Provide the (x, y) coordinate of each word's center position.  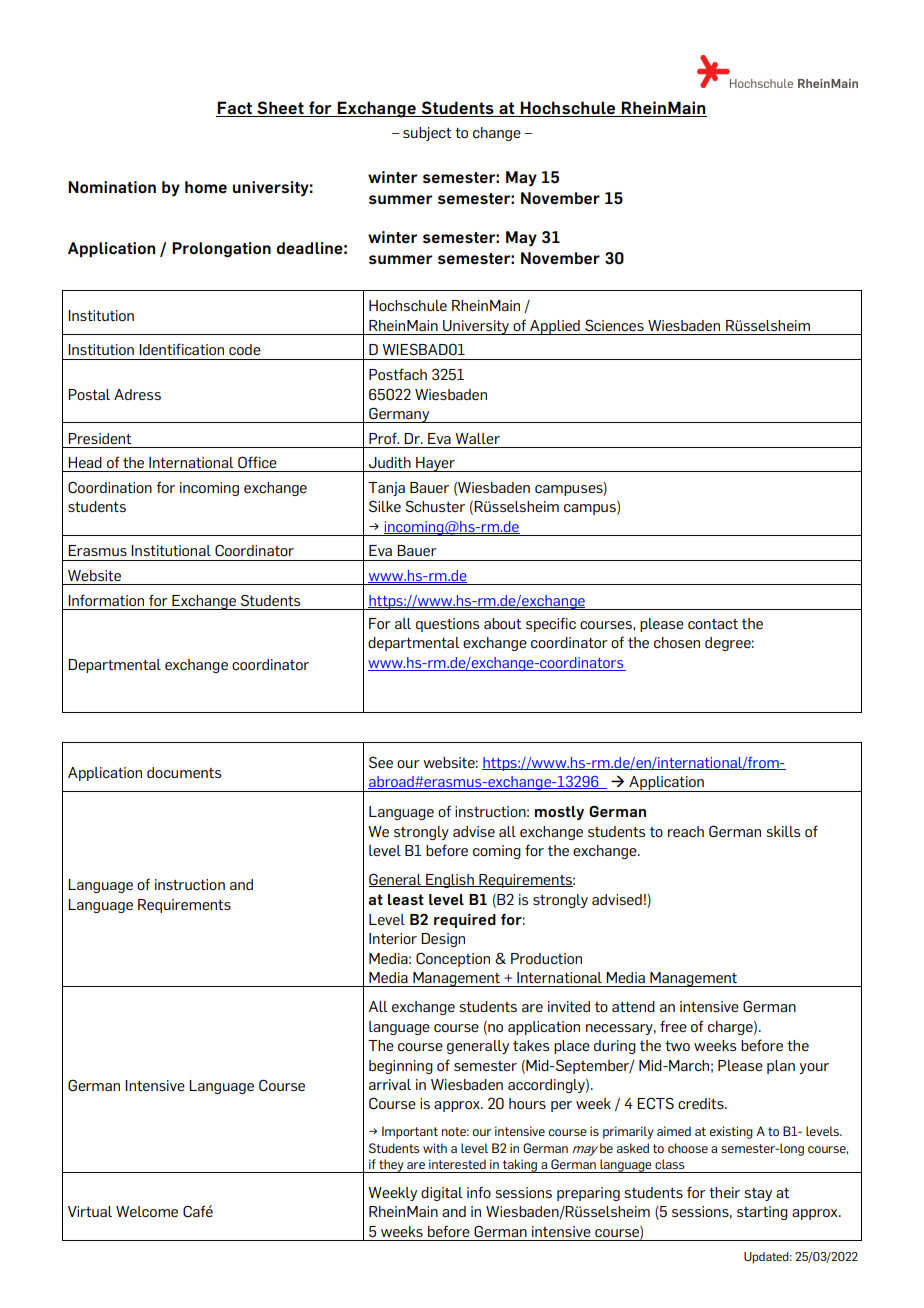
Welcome (147, 1211)
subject (427, 134)
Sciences (614, 325)
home (206, 187)
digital (442, 1194)
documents (184, 772)
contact (713, 624)
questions (447, 625)
